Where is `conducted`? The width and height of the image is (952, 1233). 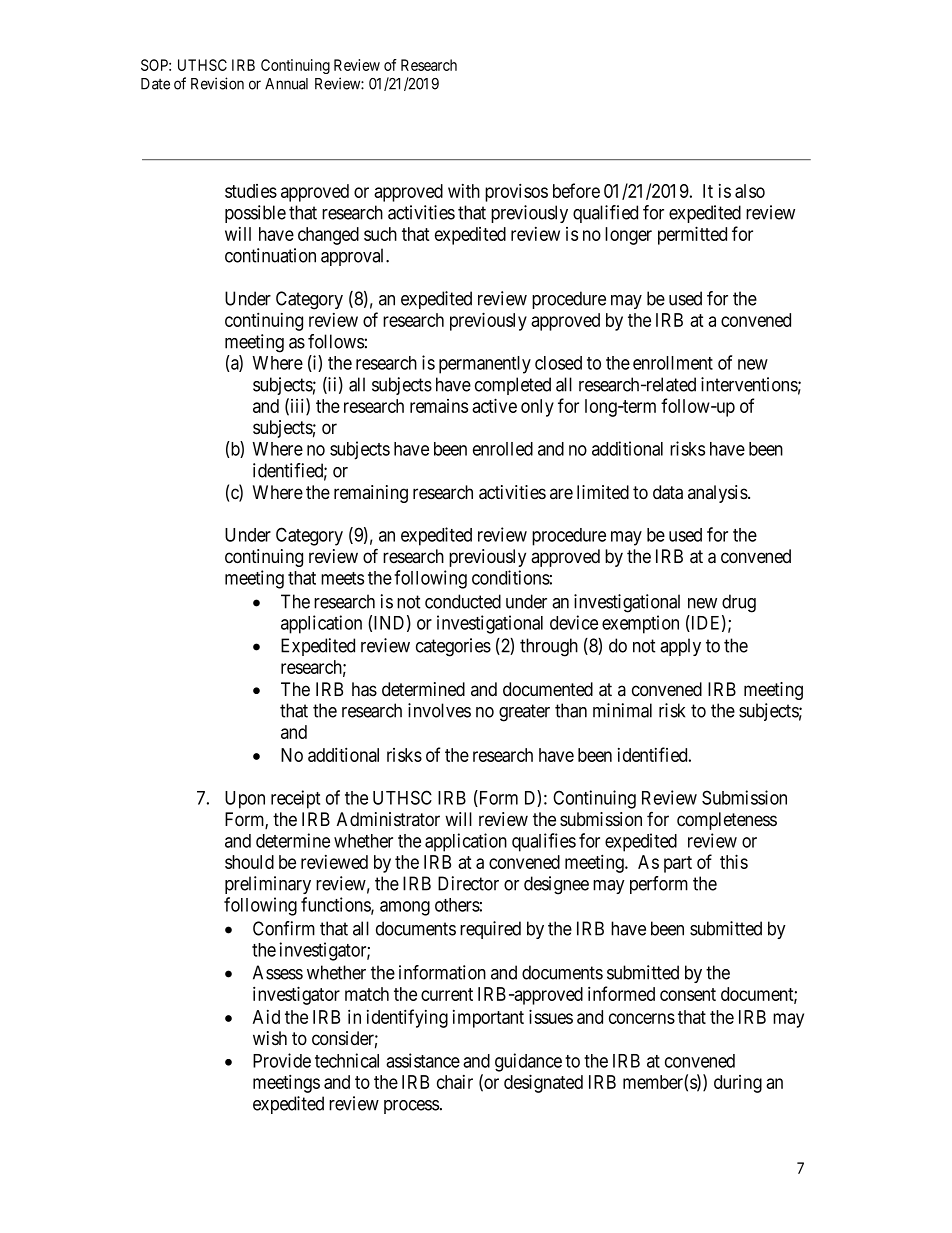 conducted is located at coordinates (463, 601).
